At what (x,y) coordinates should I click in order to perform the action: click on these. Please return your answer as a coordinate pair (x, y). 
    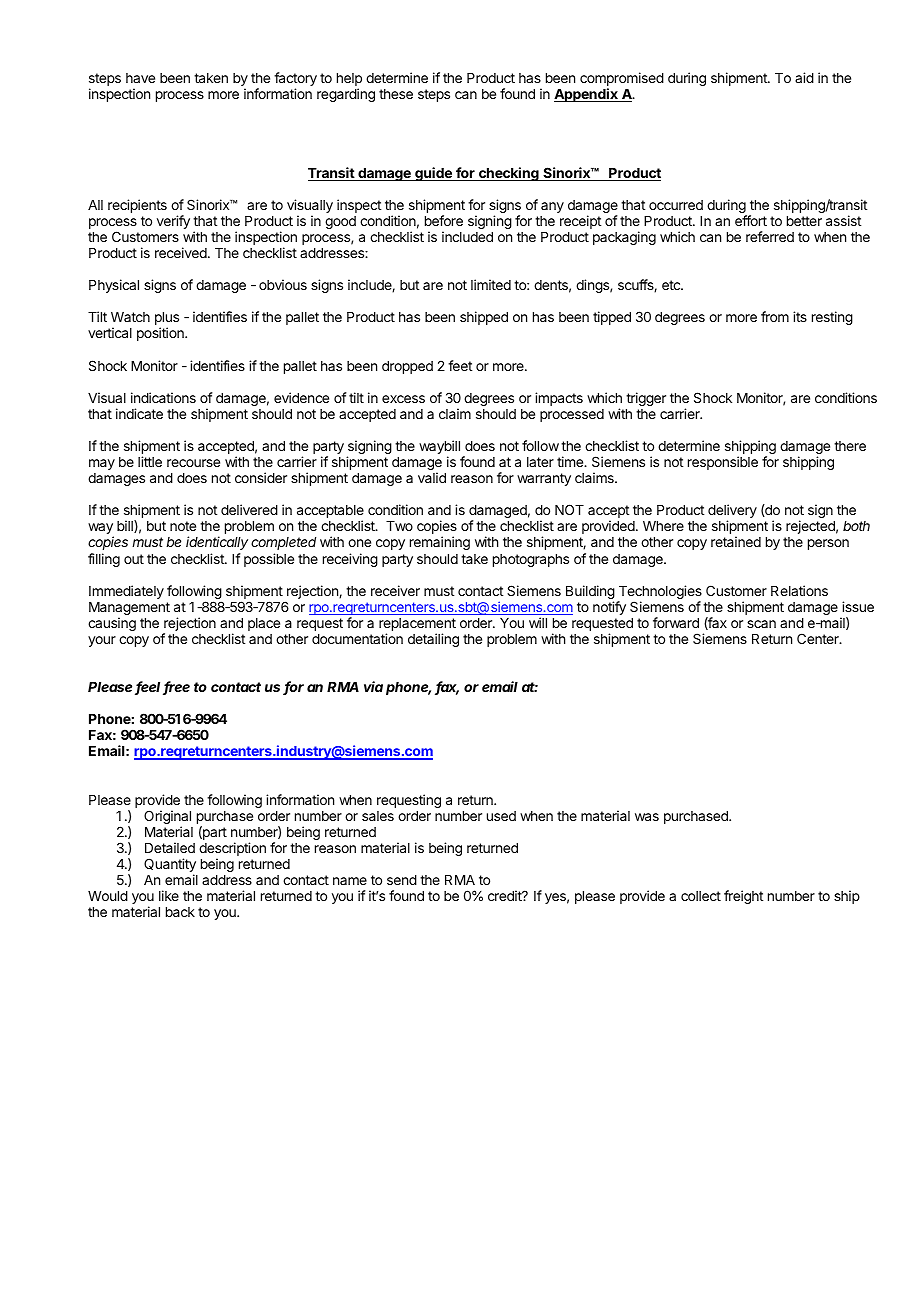
    Looking at the image, I should click on (396, 94).
